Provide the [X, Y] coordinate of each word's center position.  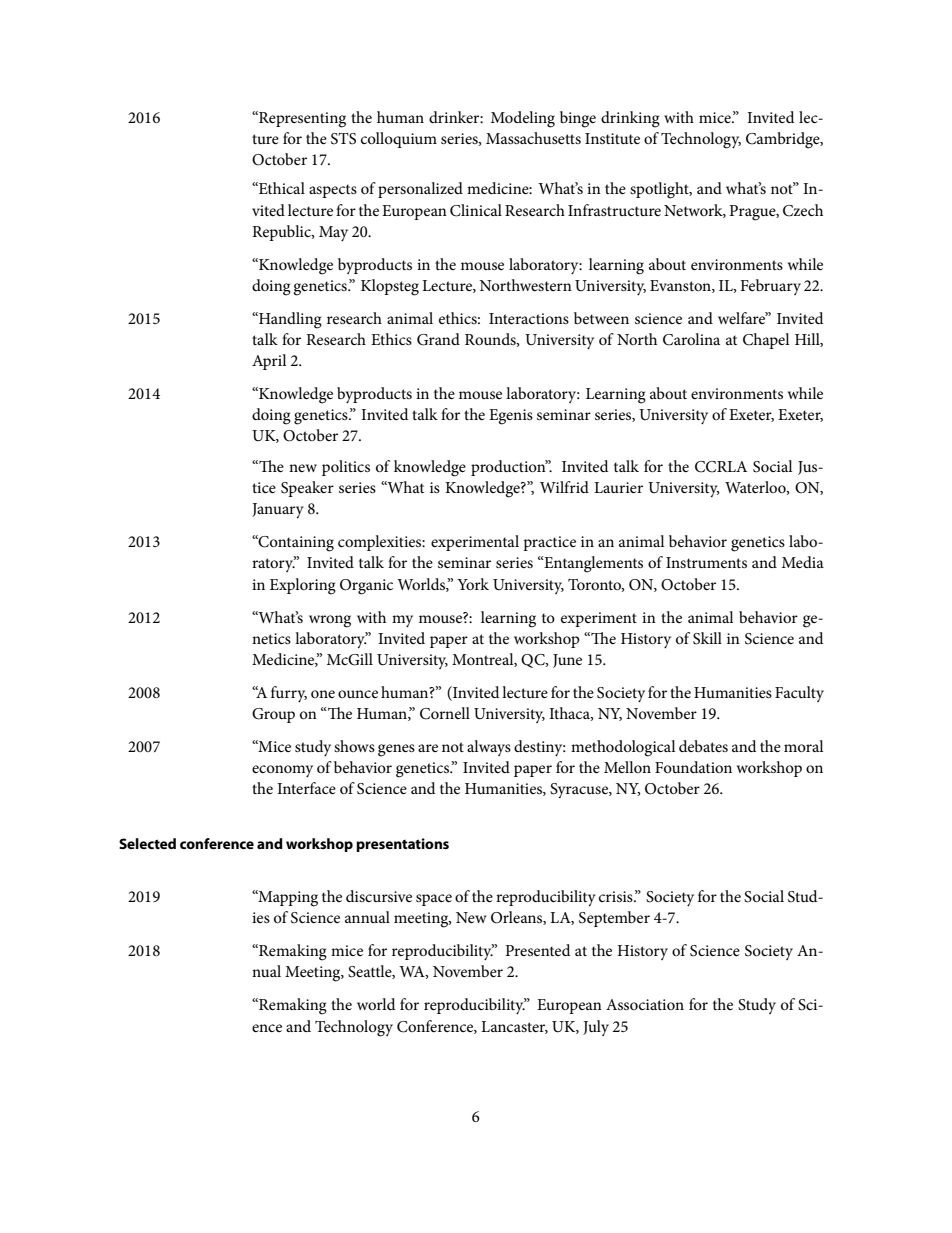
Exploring [303, 586]
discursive [379, 896]
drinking [630, 119]
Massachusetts [533, 138]
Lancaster [514, 1027]
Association [645, 1004]
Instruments [706, 562]
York [473, 584]
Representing [301, 119]
